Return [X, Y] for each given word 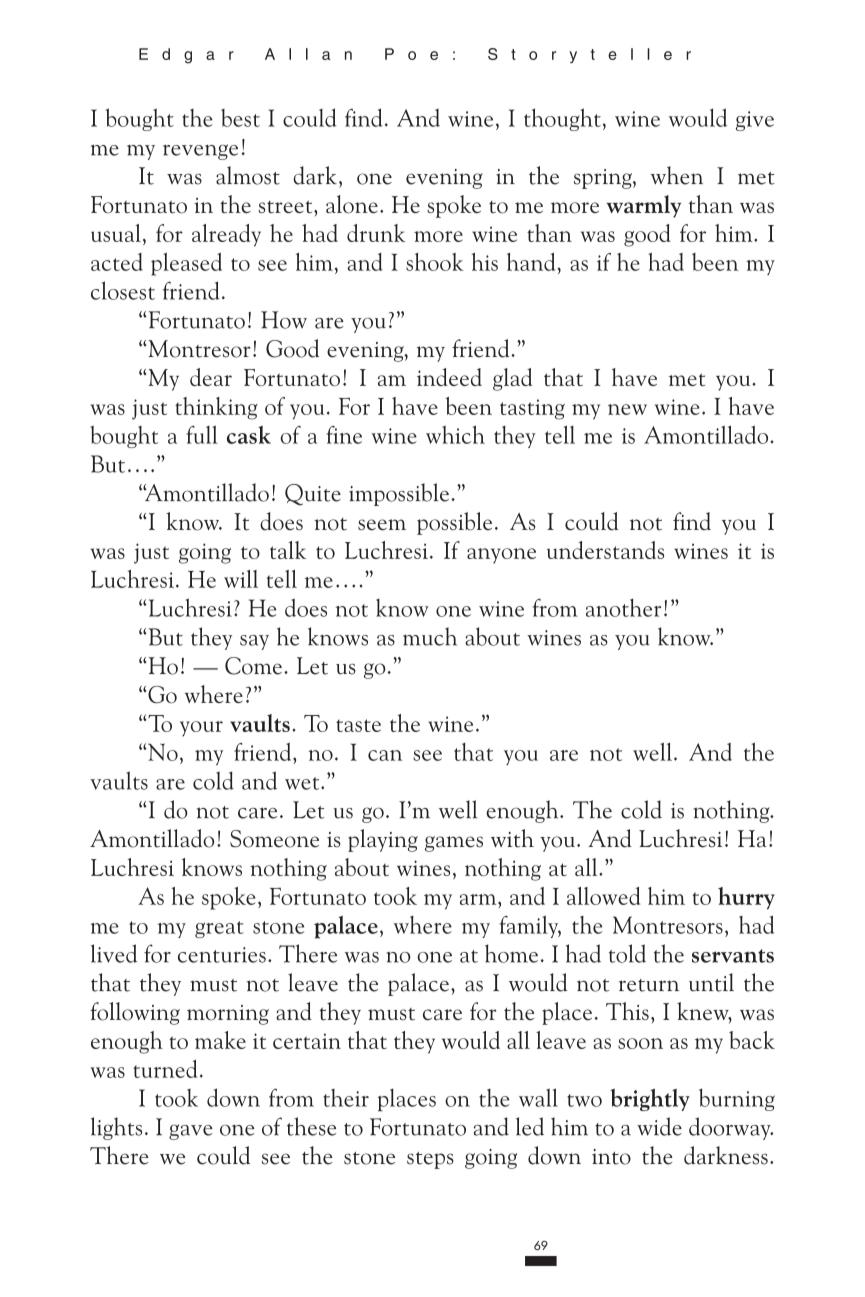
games [454, 844]
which [455, 434]
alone [352, 204]
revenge [200, 152]
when [677, 175]
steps [430, 1160]
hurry [746, 898]
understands [605, 550]
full [202, 435]
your [201, 729]
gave [191, 1132]
